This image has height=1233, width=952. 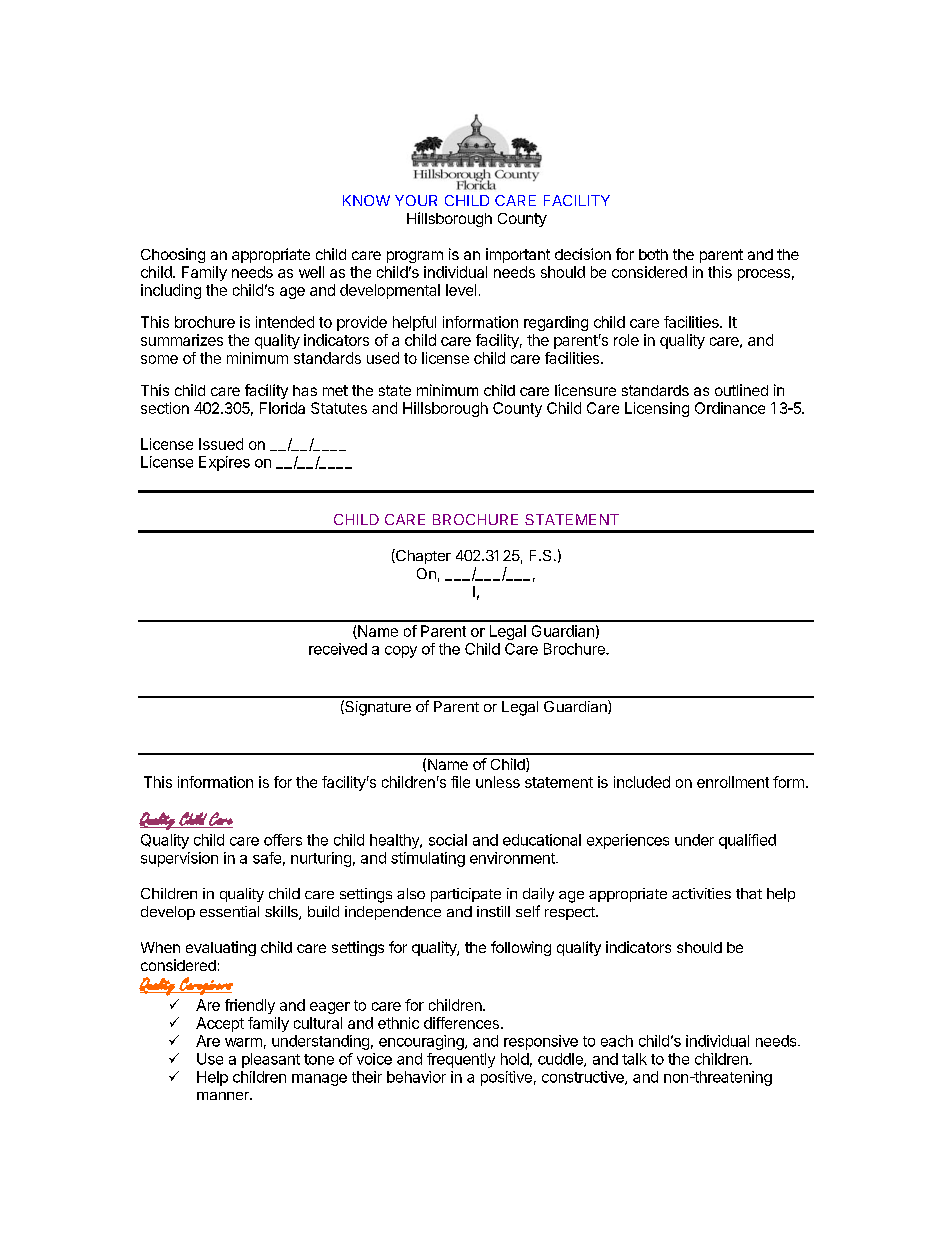 I want to click on supervision, so click(x=179, y=859).
